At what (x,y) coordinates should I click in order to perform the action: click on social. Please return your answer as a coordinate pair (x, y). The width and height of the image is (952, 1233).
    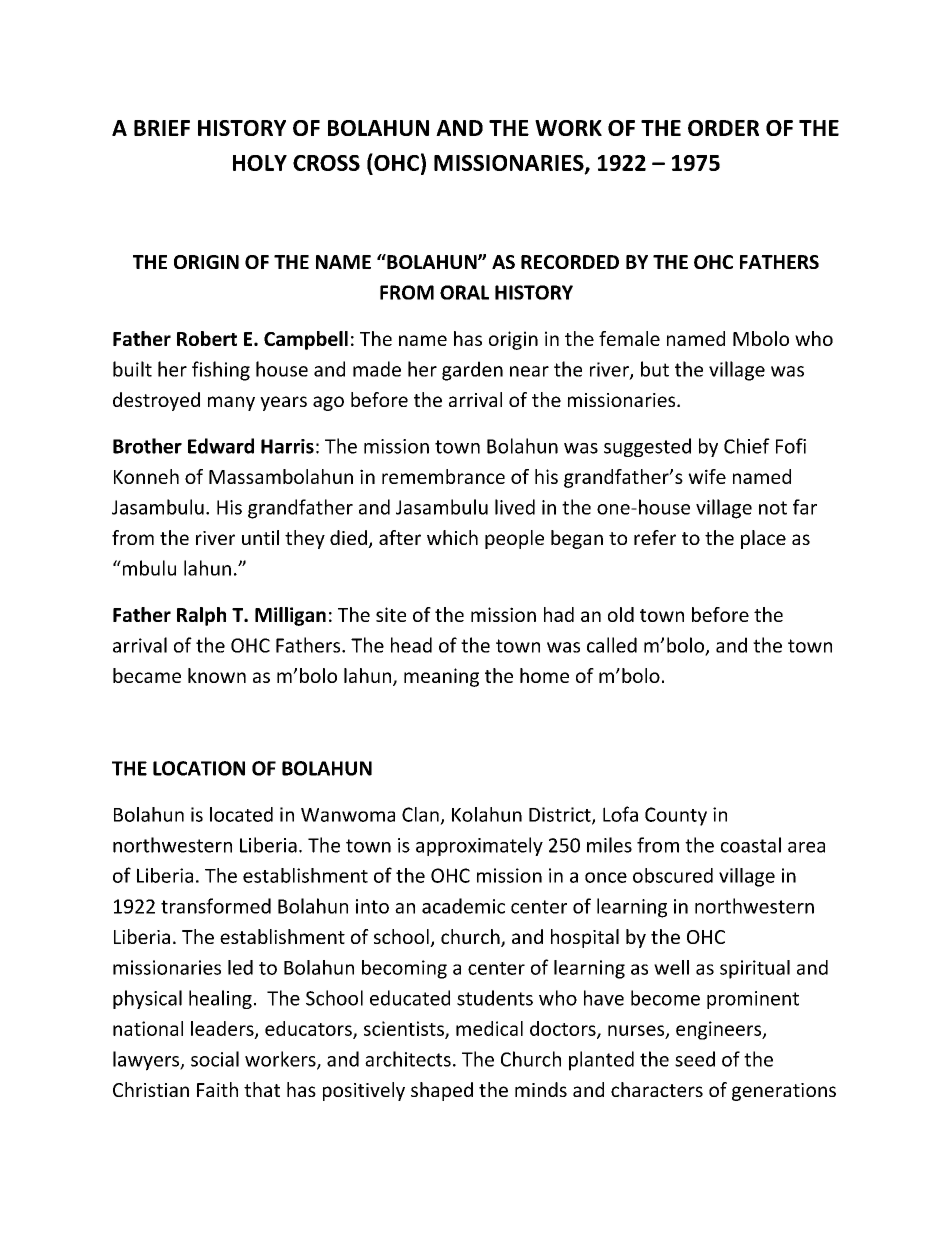
    Looking at the image, I should click on (215, 1059).
